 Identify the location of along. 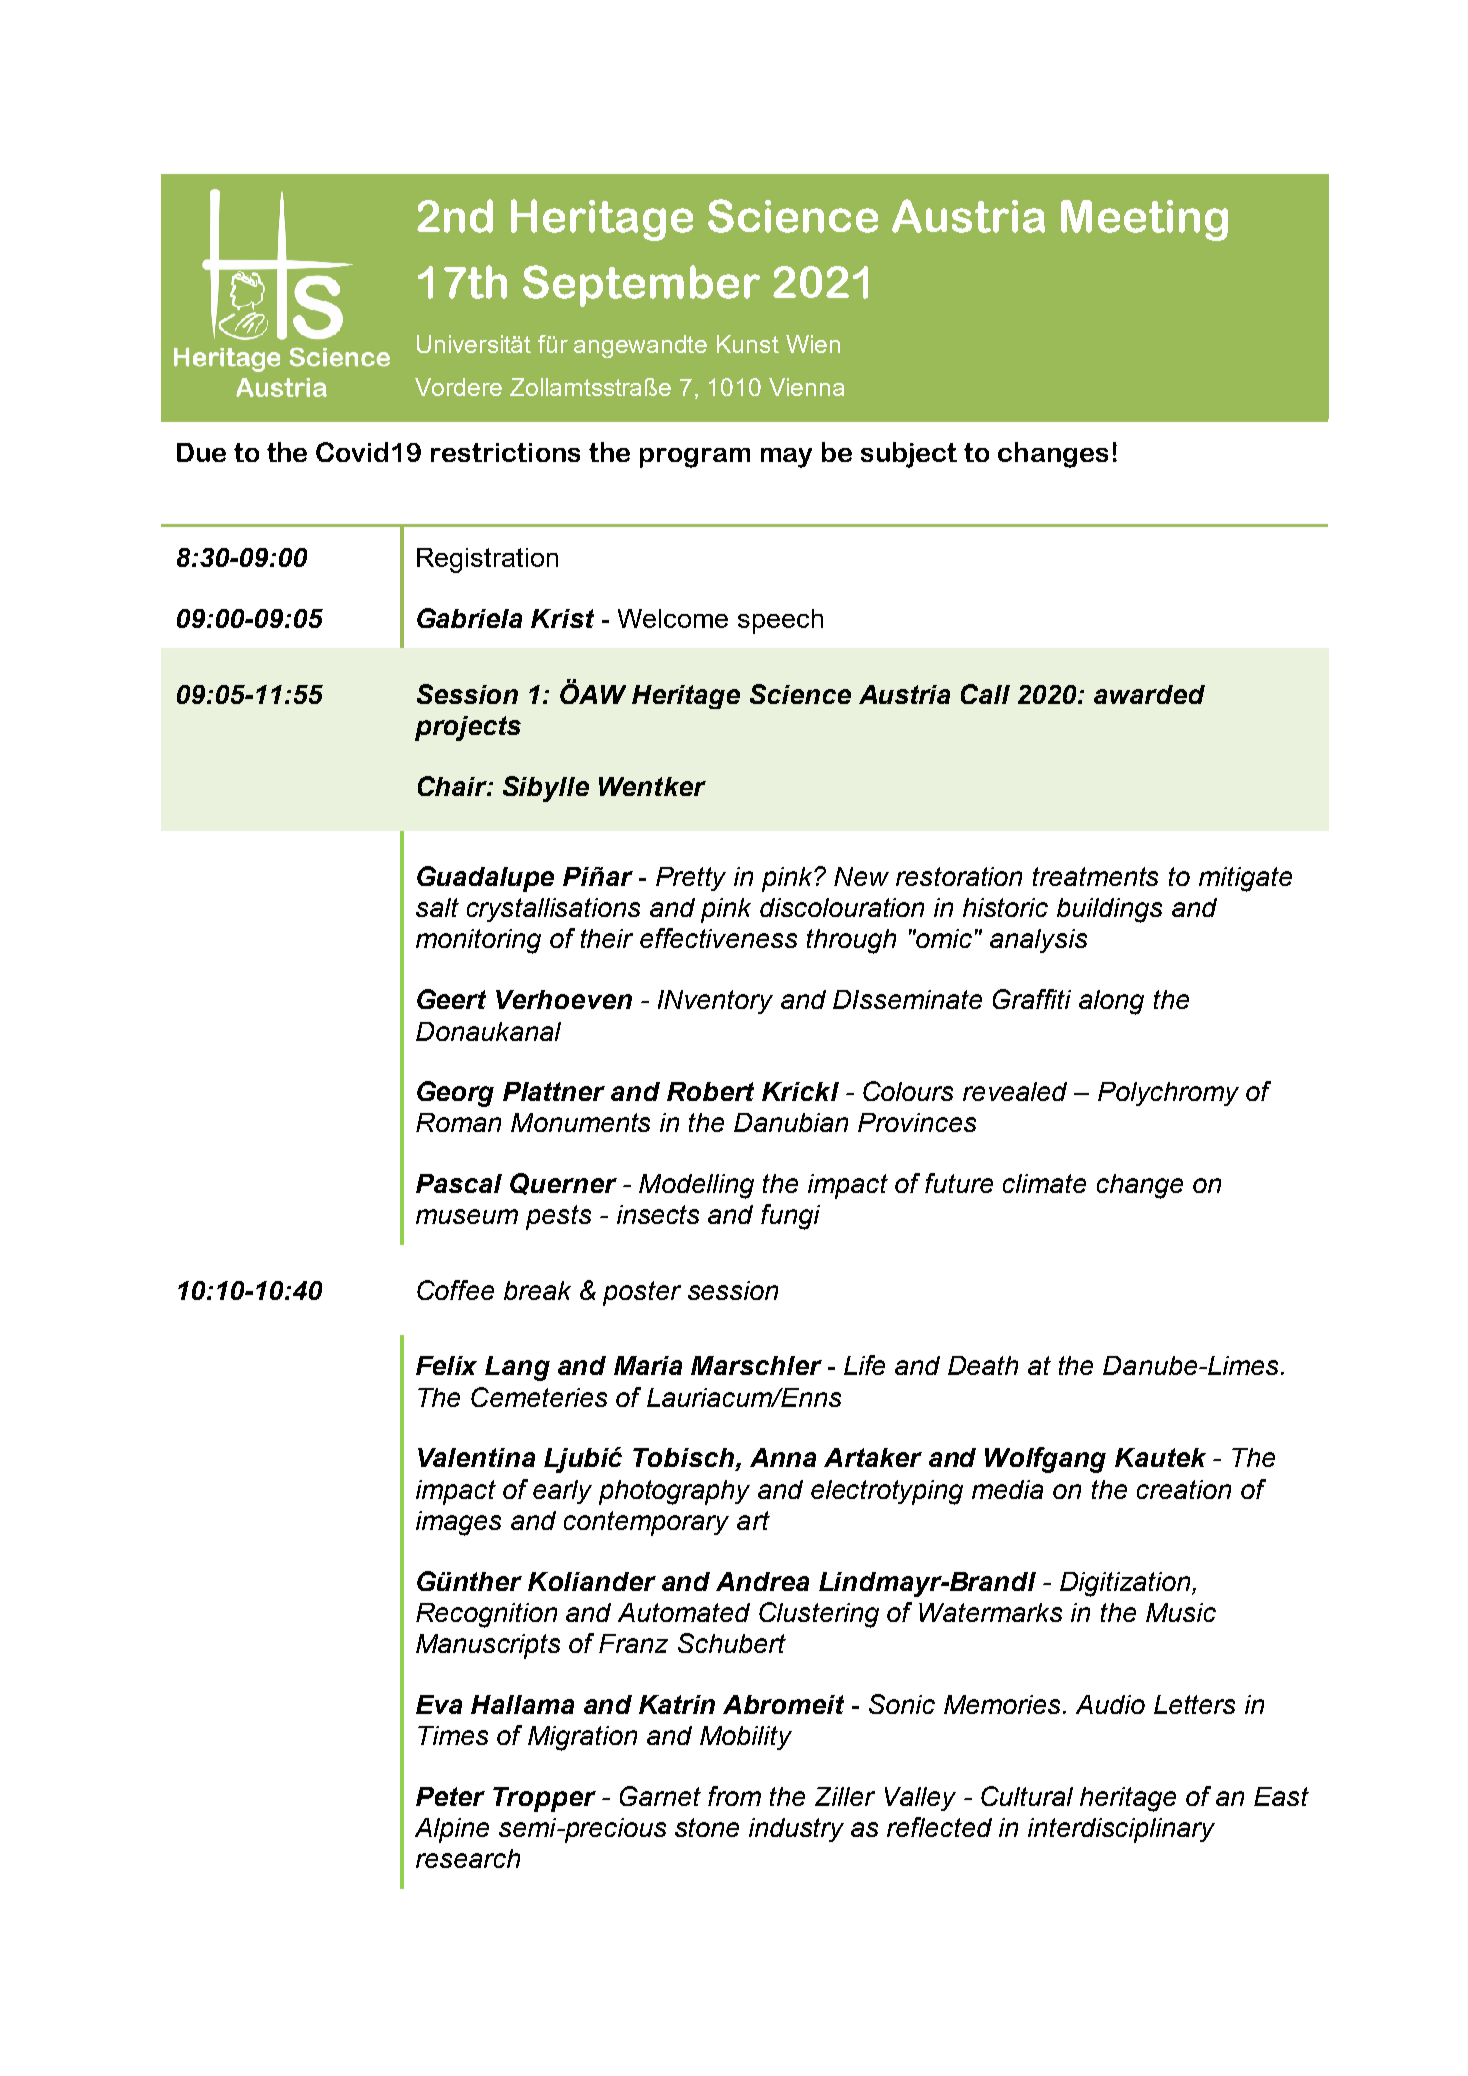
(1111, 1002).
